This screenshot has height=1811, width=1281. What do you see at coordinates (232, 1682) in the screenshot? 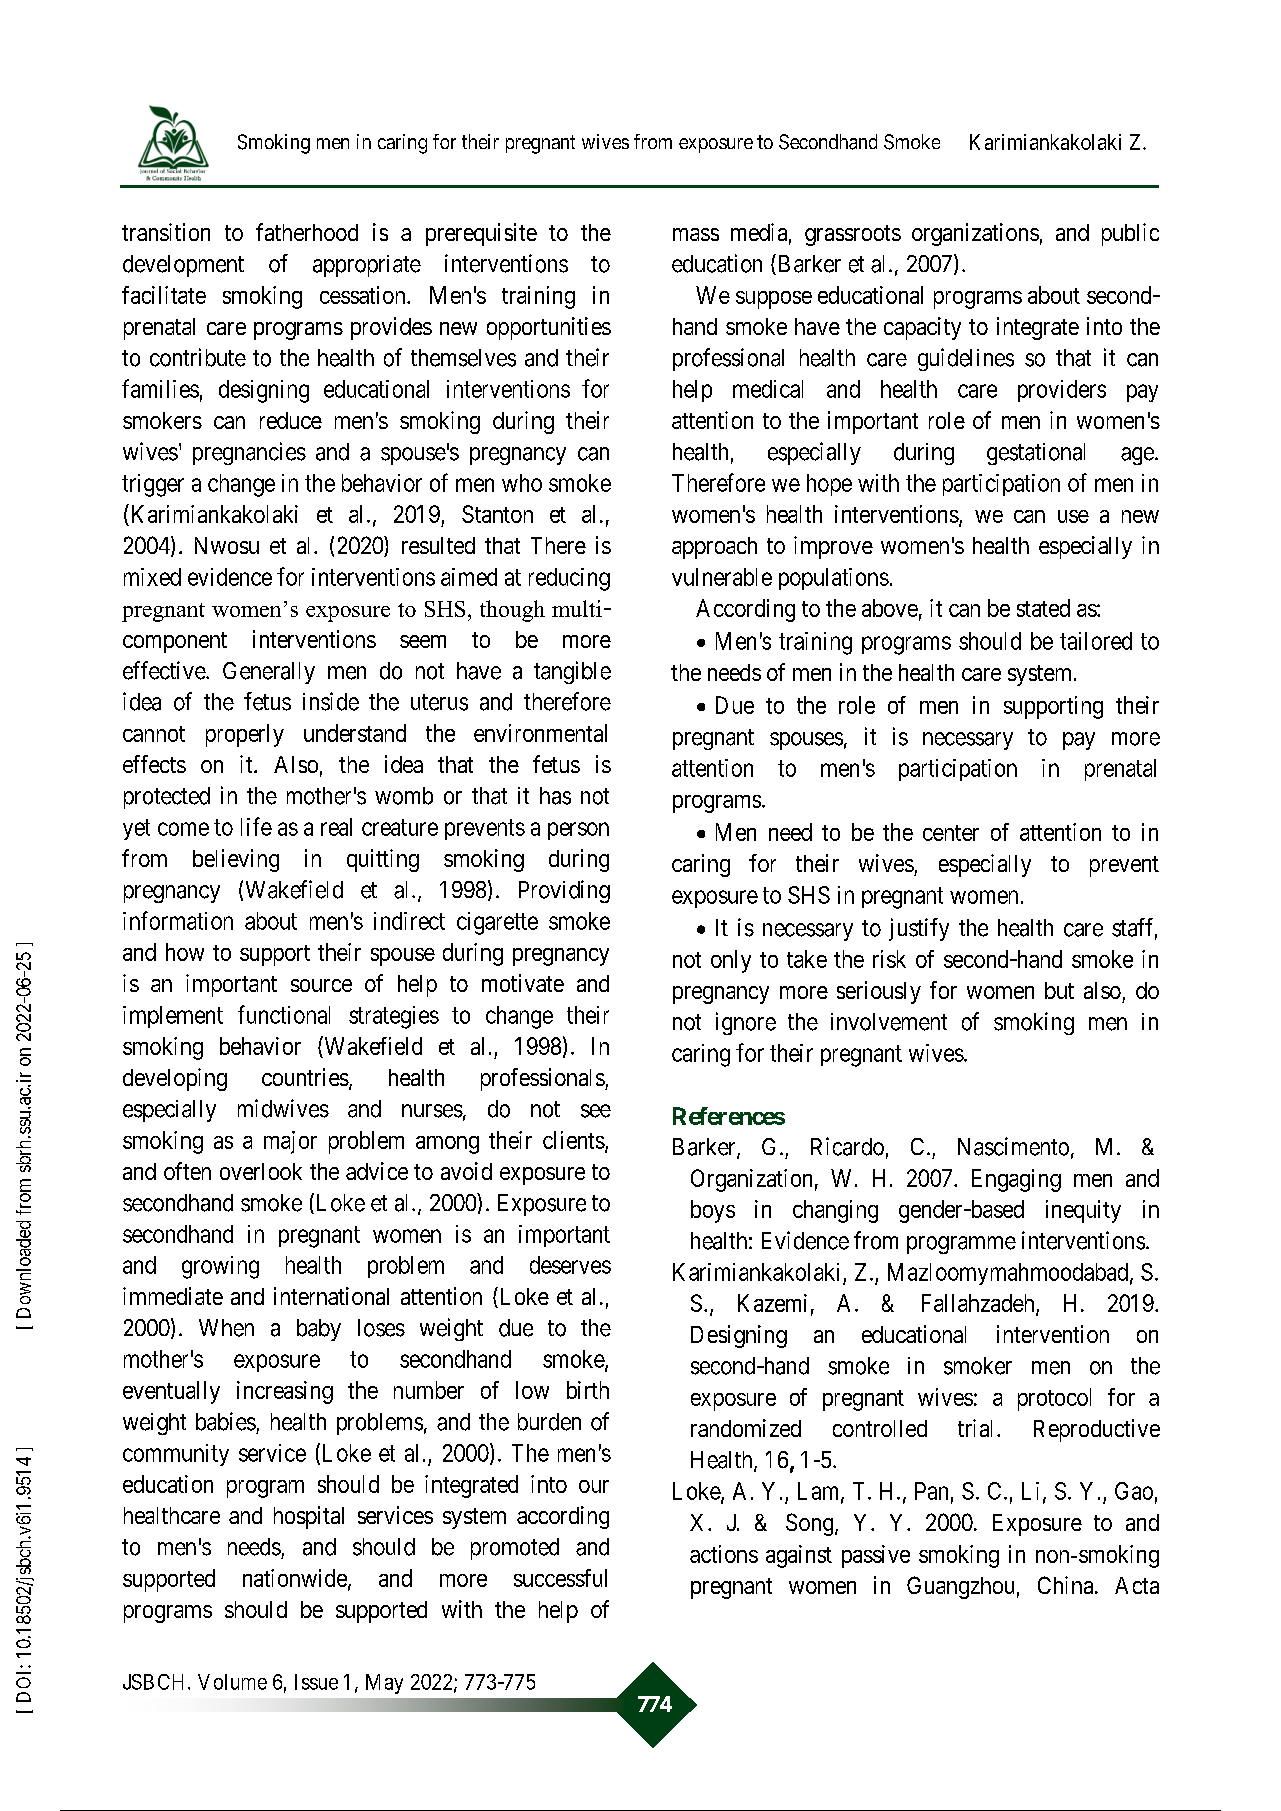
I see `Volume` at bounding box center [232, 1682].
